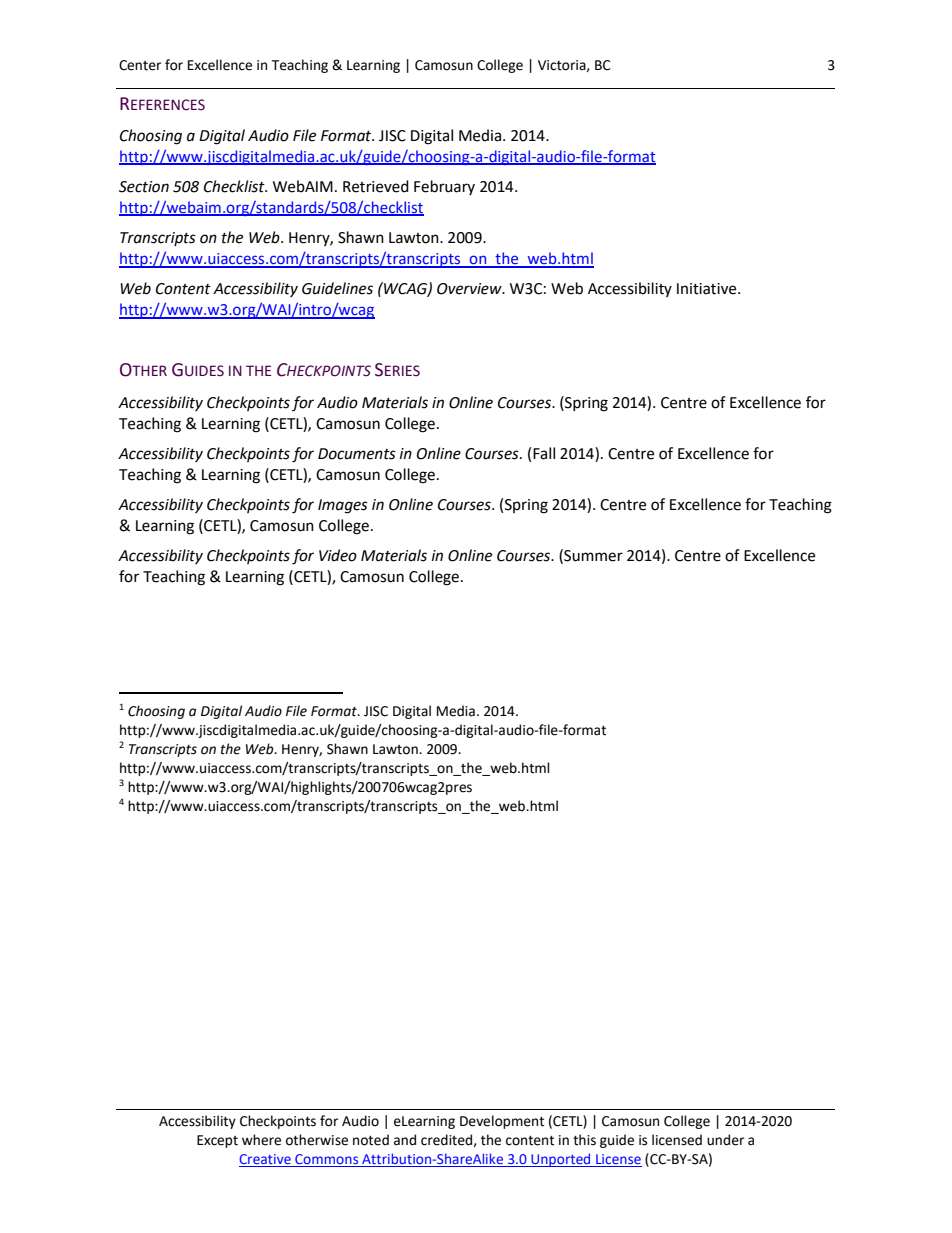 The image size is (952, 1233). What do you see at coordinates (261, 1140) in the screenshot?
I see `where` at bounding box center [261, 1140].
